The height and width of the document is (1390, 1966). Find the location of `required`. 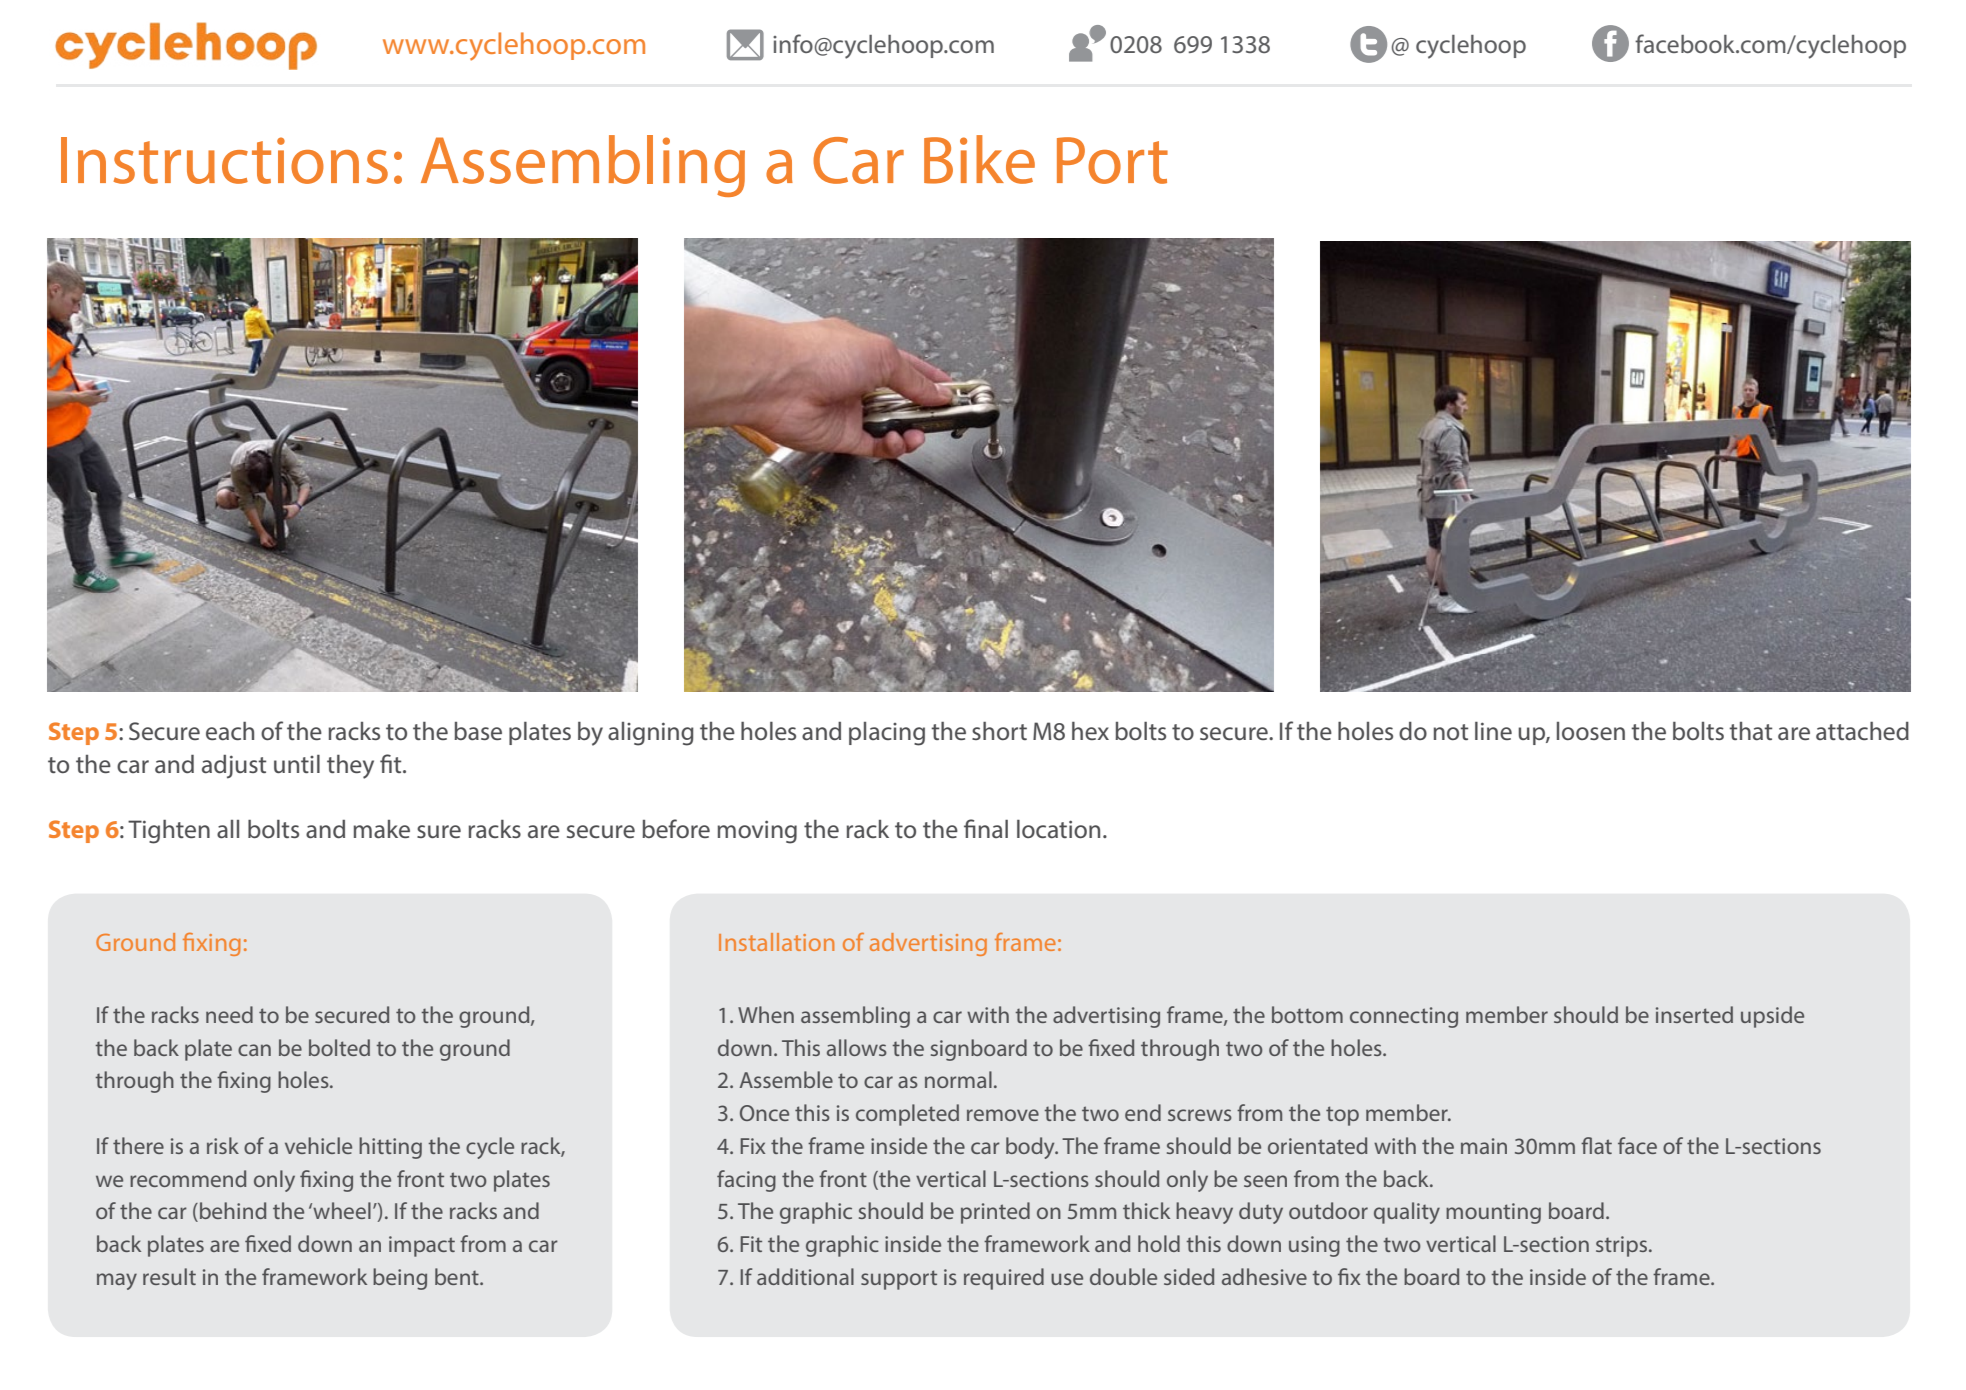

required is located at coordinates (1004, 1279).
